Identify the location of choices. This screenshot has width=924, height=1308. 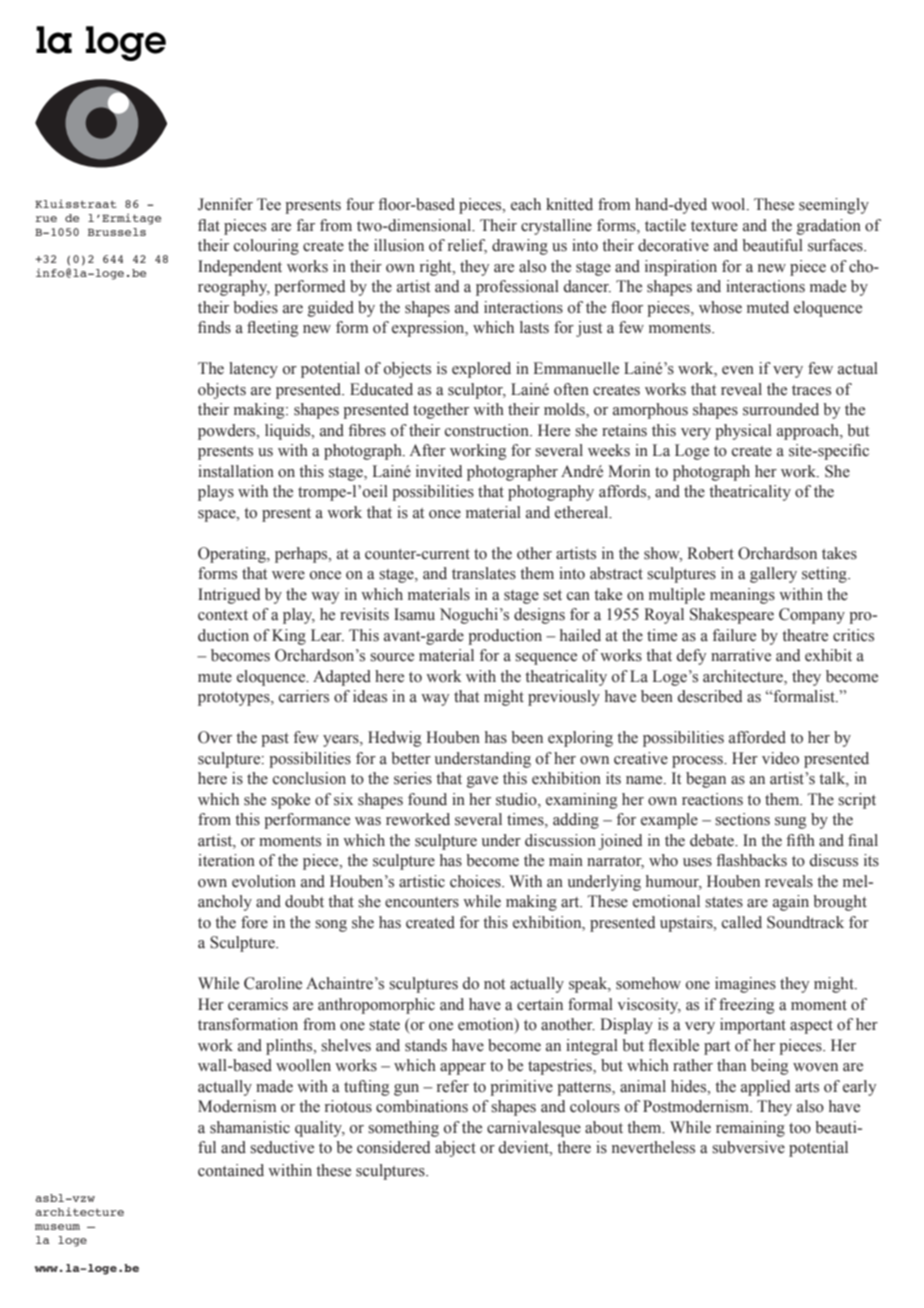
(476, 881).
